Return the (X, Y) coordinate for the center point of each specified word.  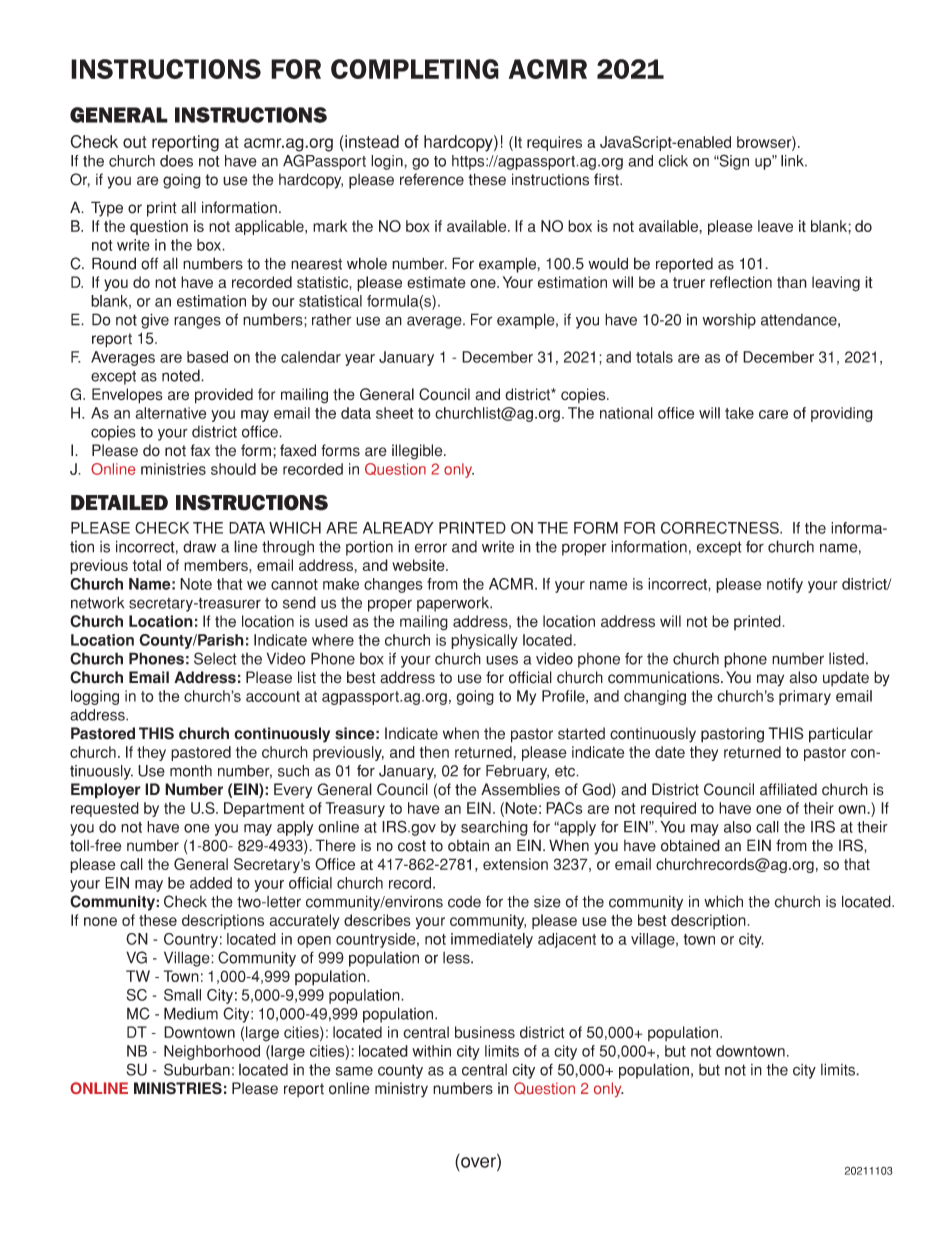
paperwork (454, 604)
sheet (394, 413)
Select (215, 658)
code (464, 902)
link (793, 161)
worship (729, 321)
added (211, 883)
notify (785, 585)
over (479, 1162)
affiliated (788, 789)
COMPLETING (415, 69)
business (485, 1032)
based (207, 357)
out (135, 142)
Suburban (197, 1069)
